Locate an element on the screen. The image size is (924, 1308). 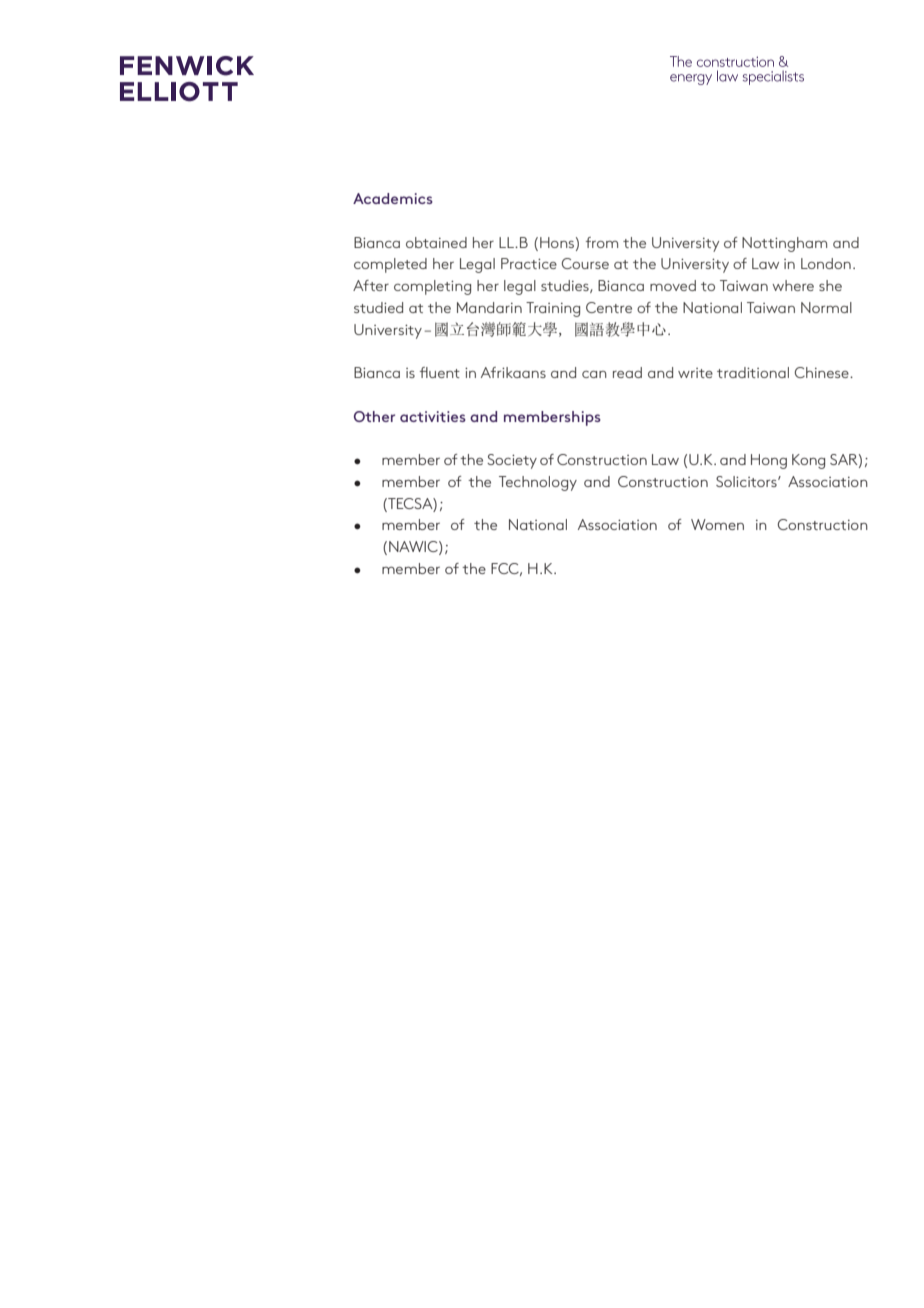
fluent is located at coordinates (440, 372).
